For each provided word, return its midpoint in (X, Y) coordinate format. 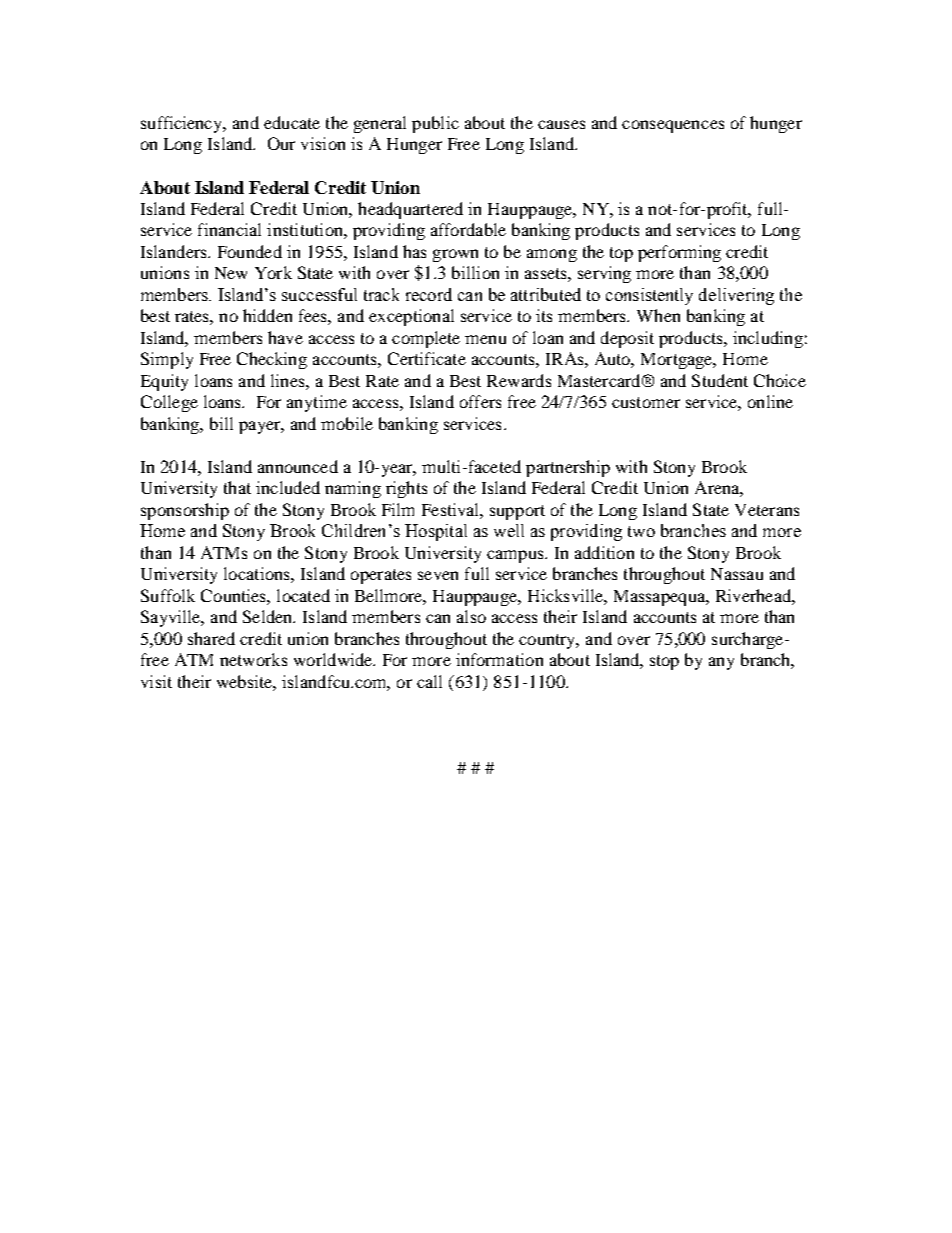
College (169, 403)
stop (664, 662)
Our (281, 143)
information (499, 659)
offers (480, 401)
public (435, 124)
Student (720, 380)
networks (253, 659)
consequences (673, 126)
